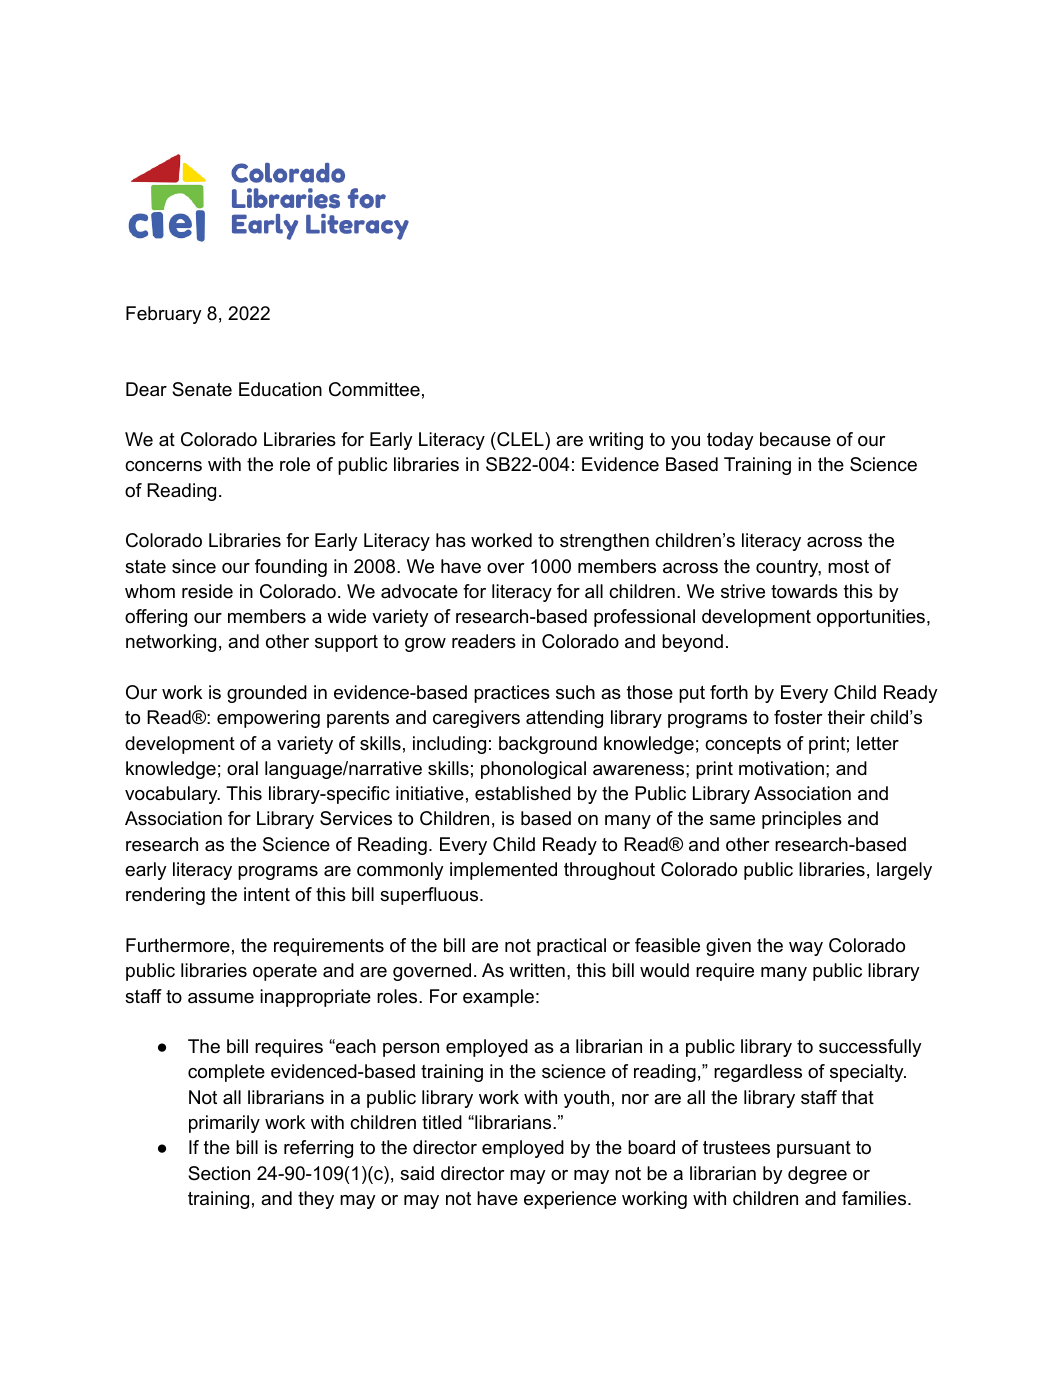  I want to click on Section, so click(219, 1173).
